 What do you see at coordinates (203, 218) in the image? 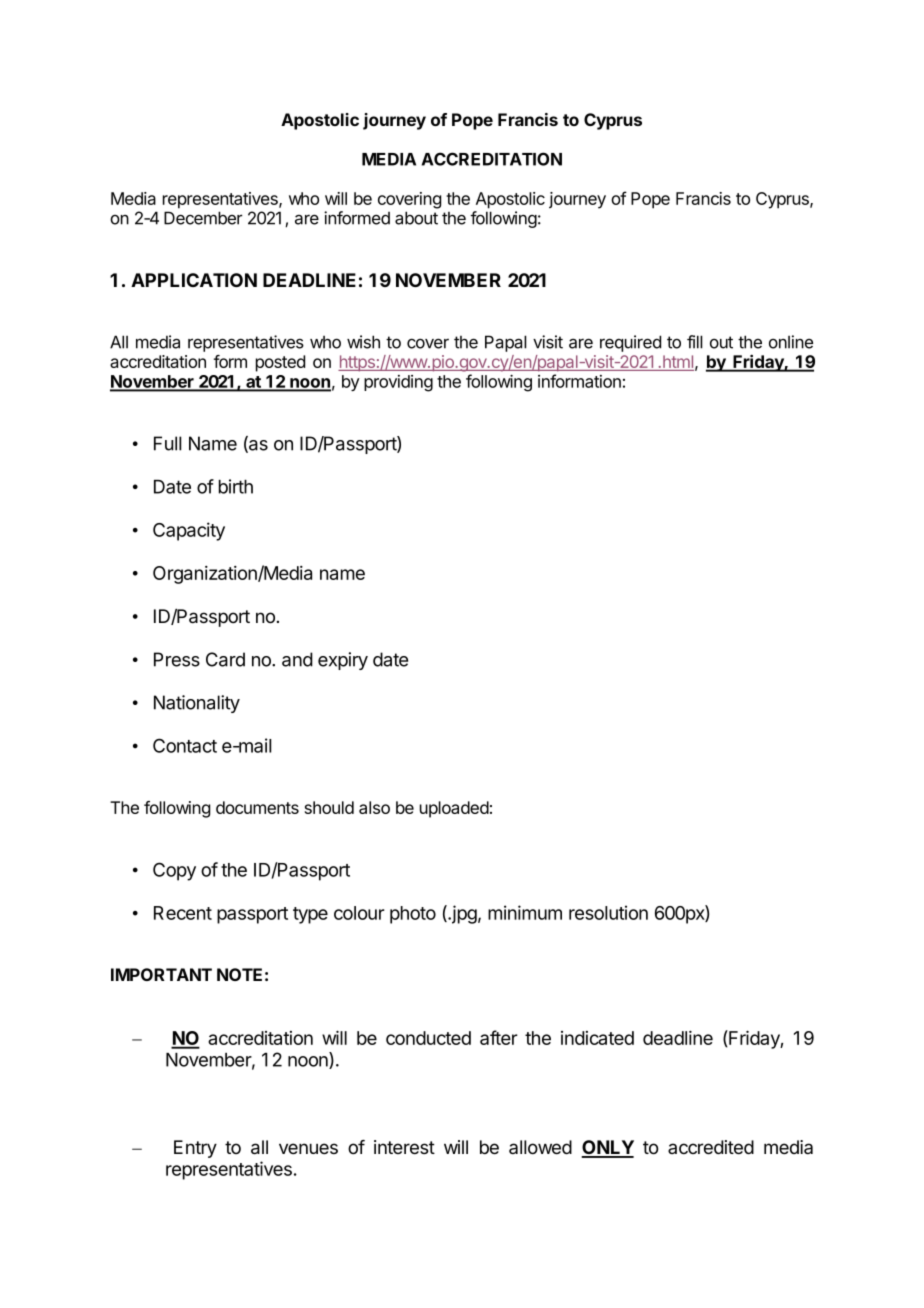
I see `December` at bounding box center [203, 218].
